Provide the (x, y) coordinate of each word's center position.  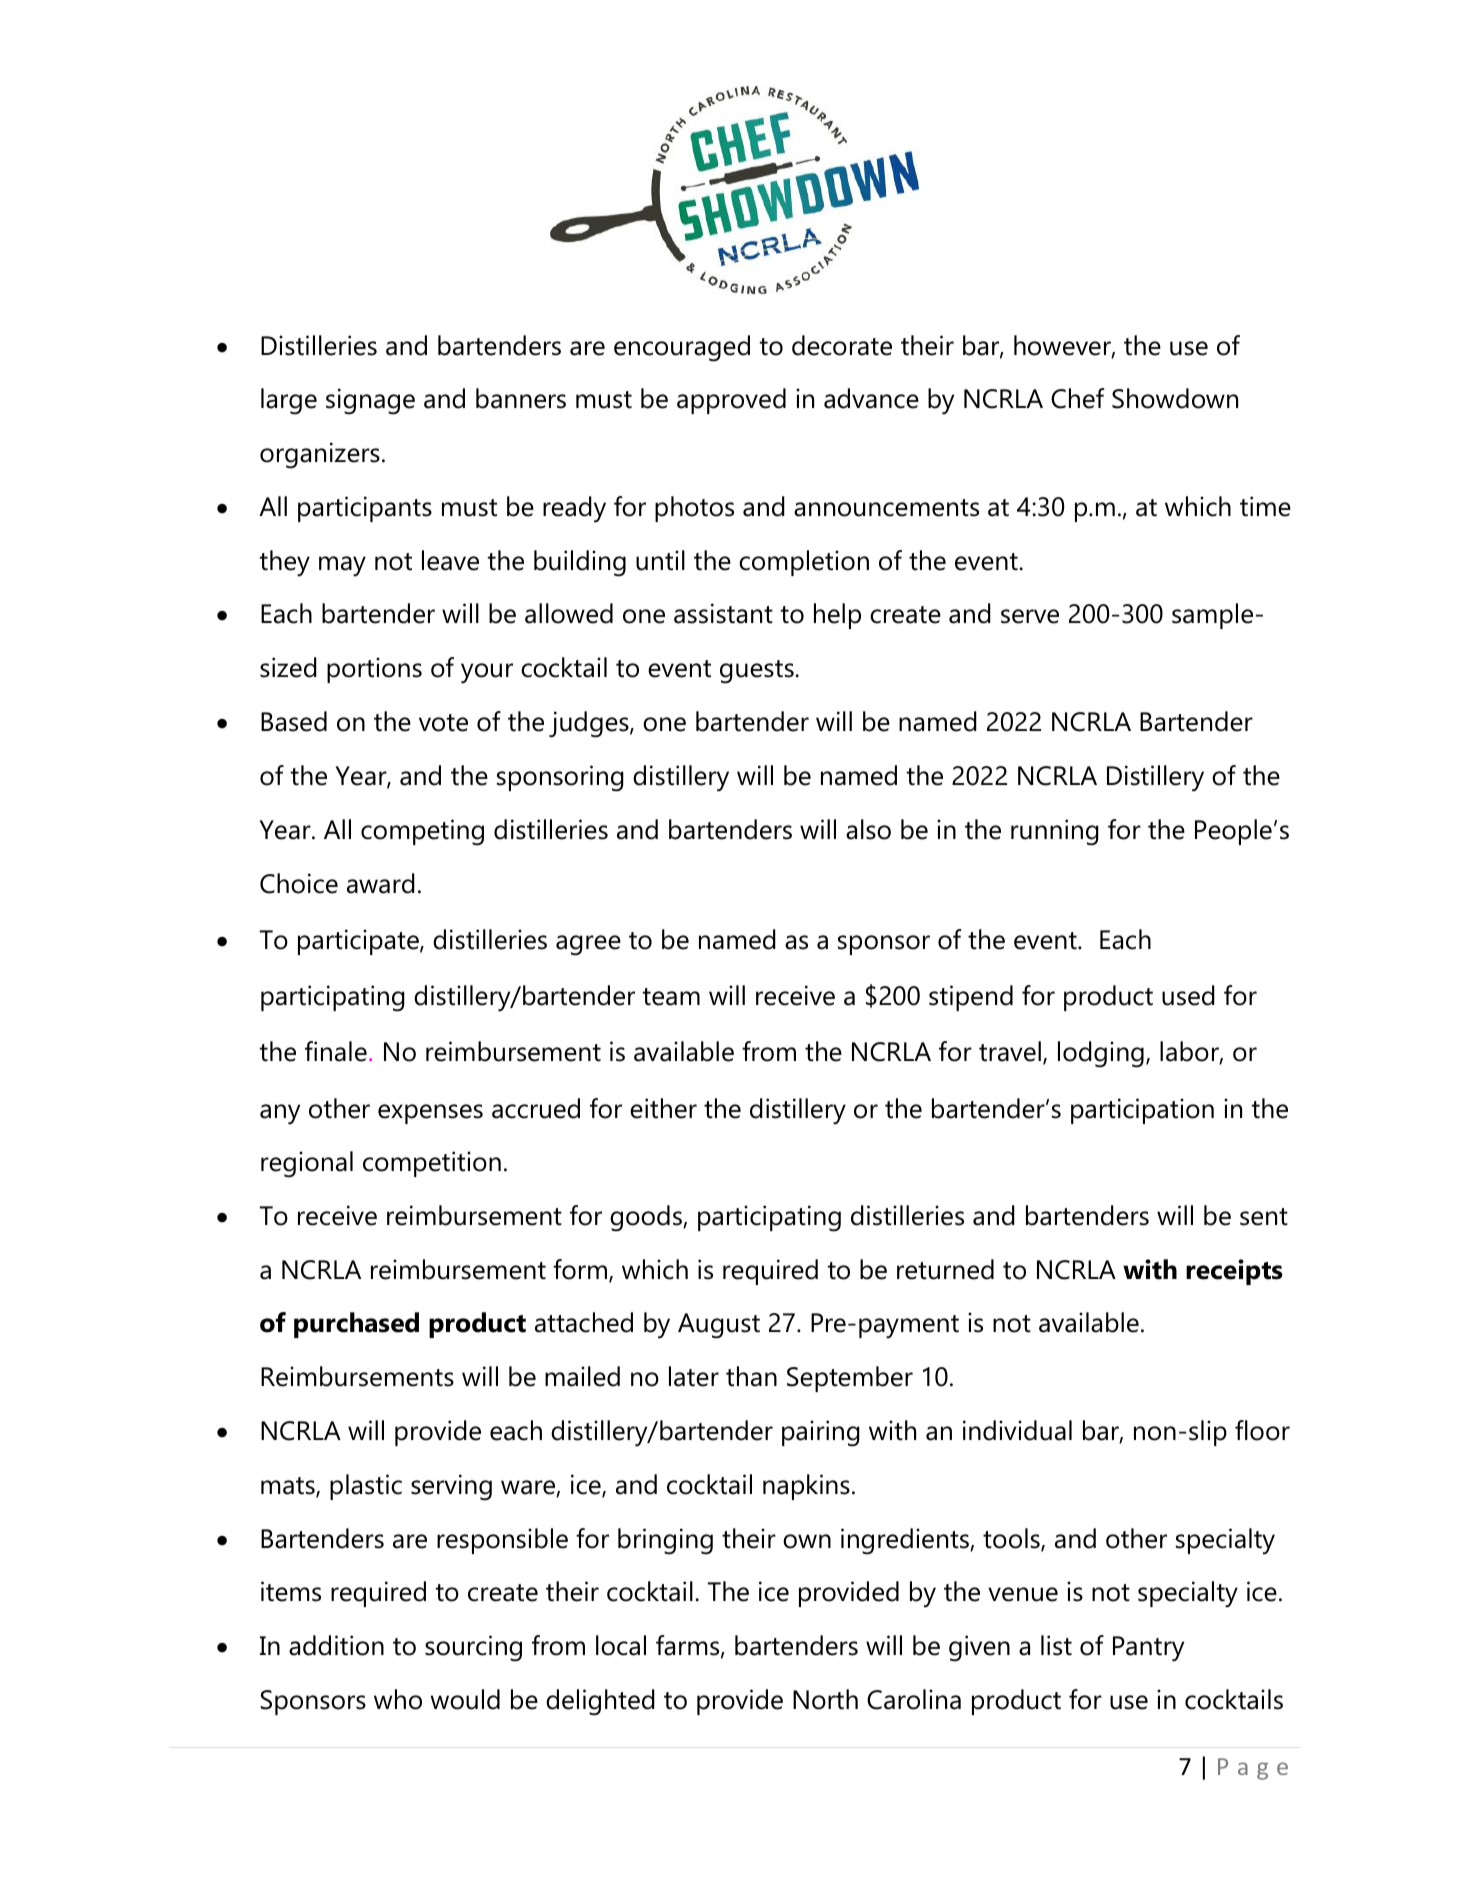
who (398, 1699)
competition (432, 1164)
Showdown (1175, 398)
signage (370, 401)
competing (422, 832)
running (1055, 832)
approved (731, 401)
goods (647, 1218)
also (868, 829)
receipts (1234, 1272)
